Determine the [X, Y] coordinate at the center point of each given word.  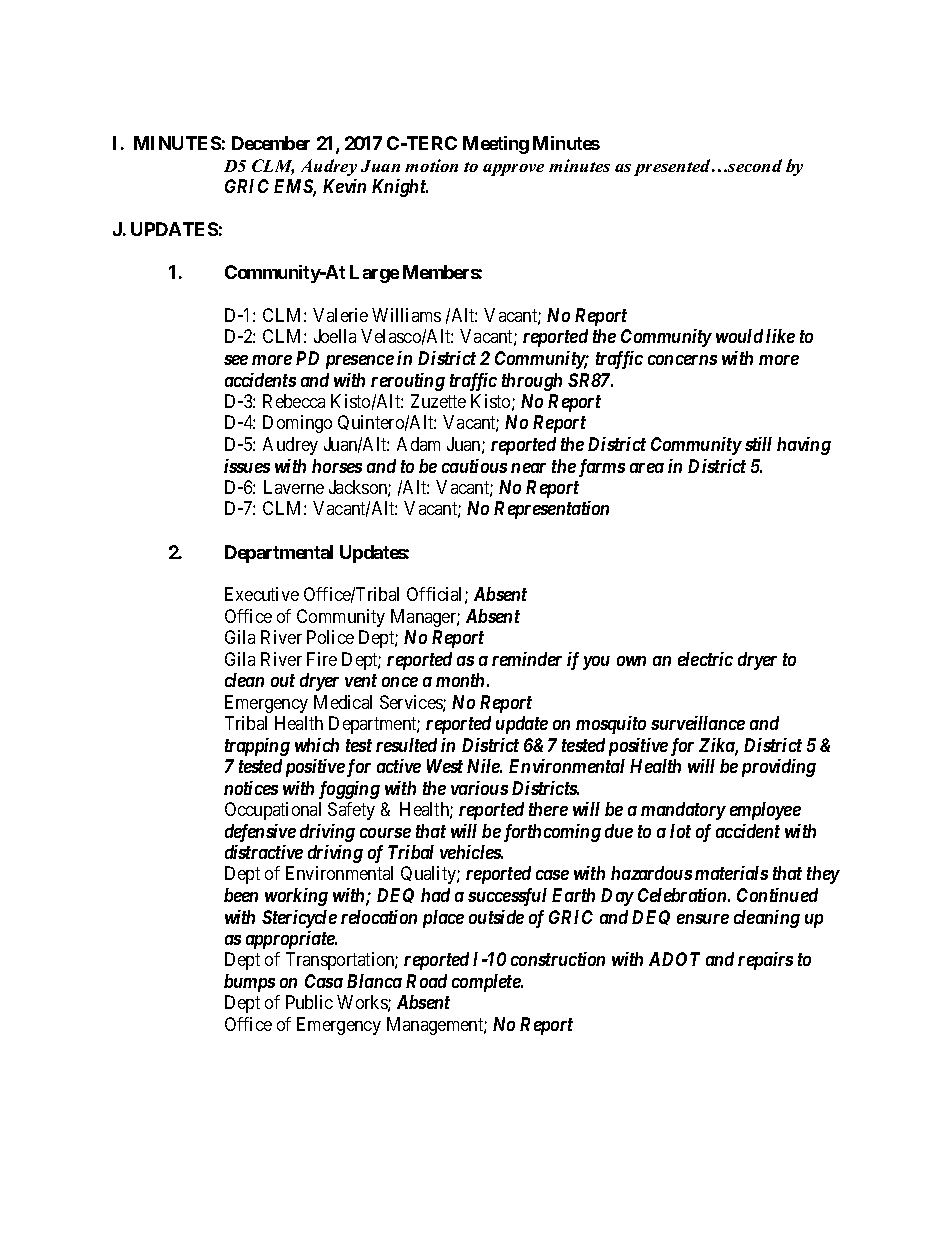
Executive [262, 594]
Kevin [344, 186]
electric [705, 659]
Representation [551, 510]
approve [513, 170]
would [739, 336]
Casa [324, 981]
